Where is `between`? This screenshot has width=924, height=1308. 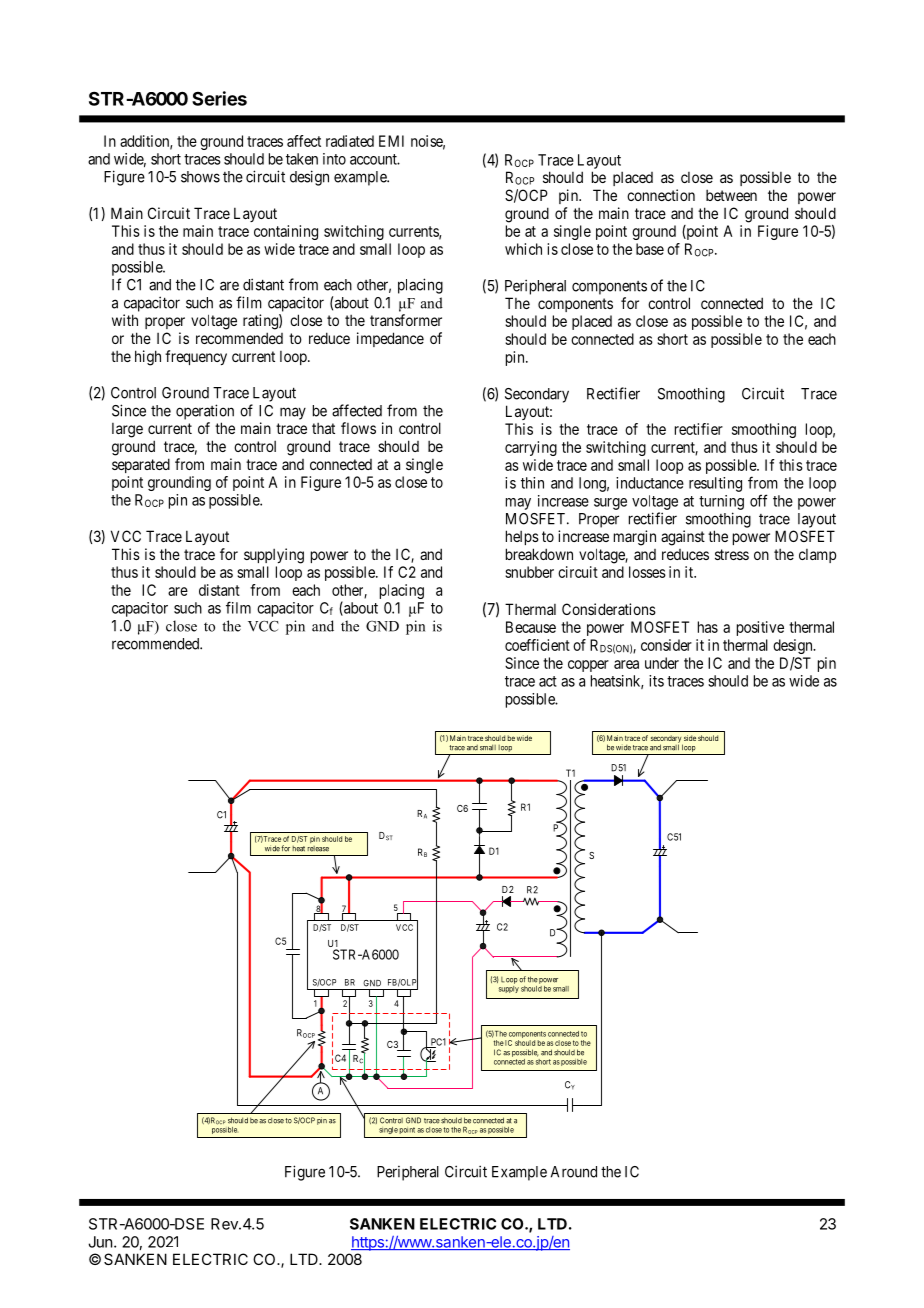
between is located at coordinates (731, 195).
